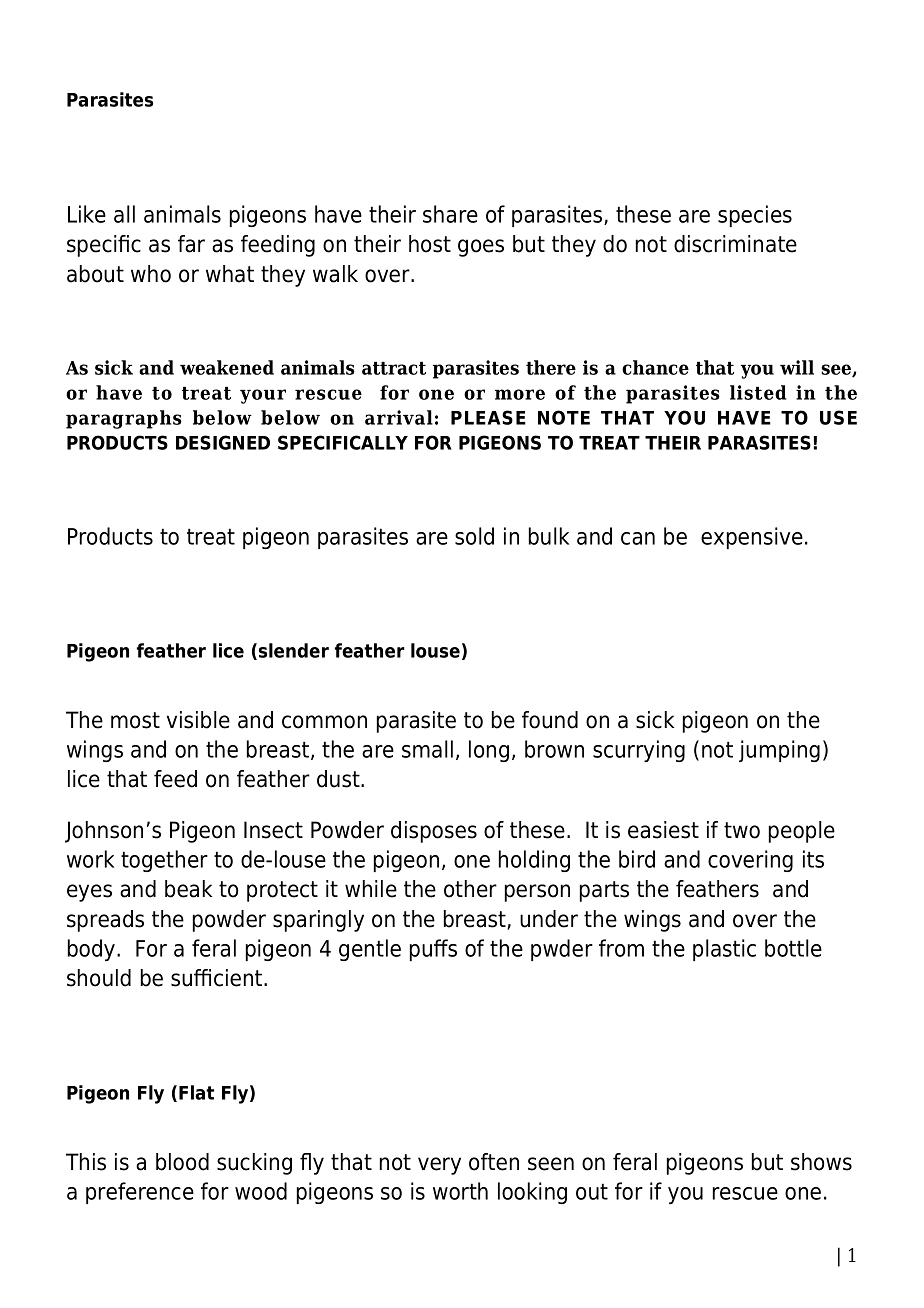  What do you see at coordinates (434, 832) in the document?
I see `disposes` at bounding box center [434, 832].
